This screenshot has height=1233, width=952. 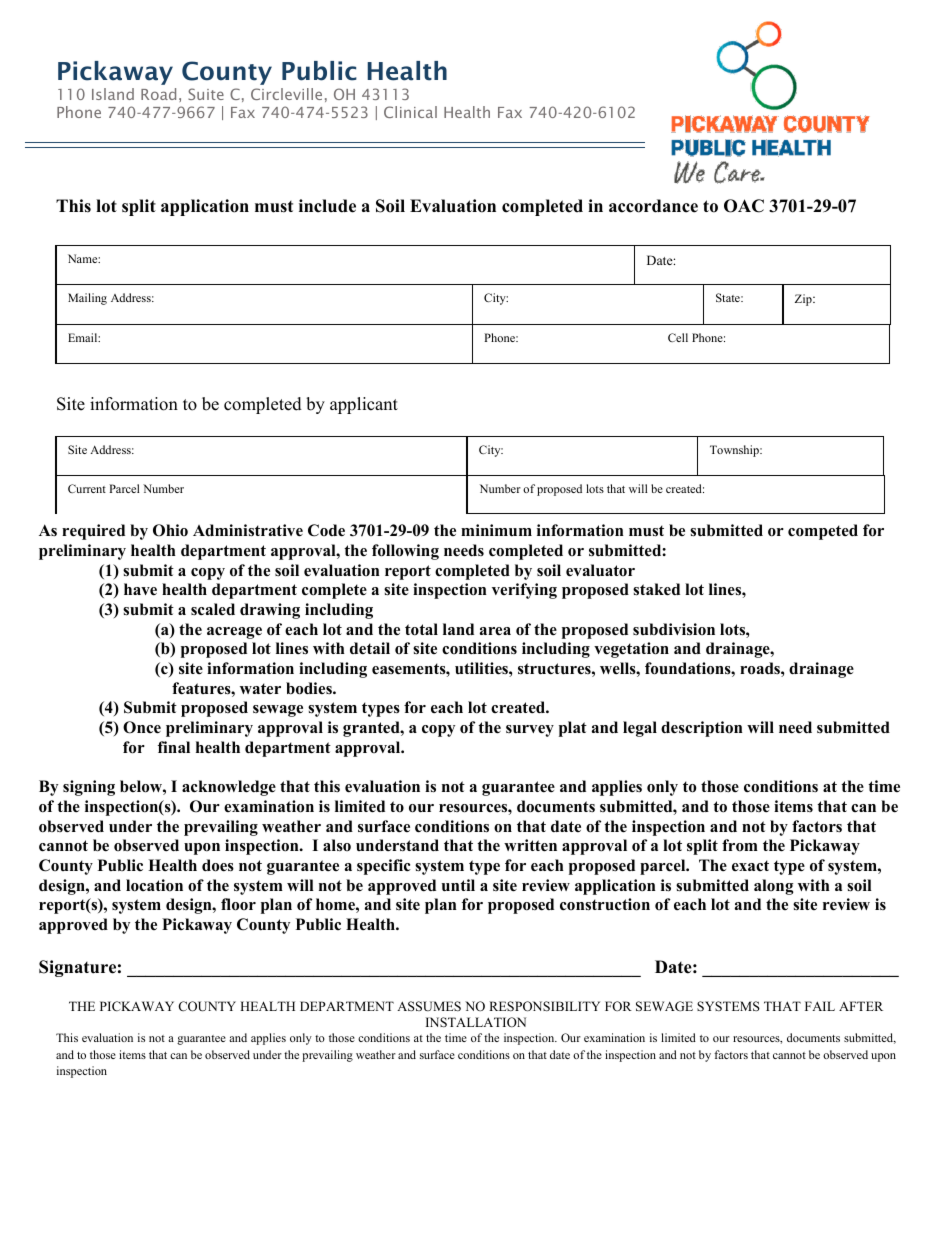 What do you see at coordinates (364, 405) in the screenshot?
I see `applicant` at bounding box center [364, 405].
